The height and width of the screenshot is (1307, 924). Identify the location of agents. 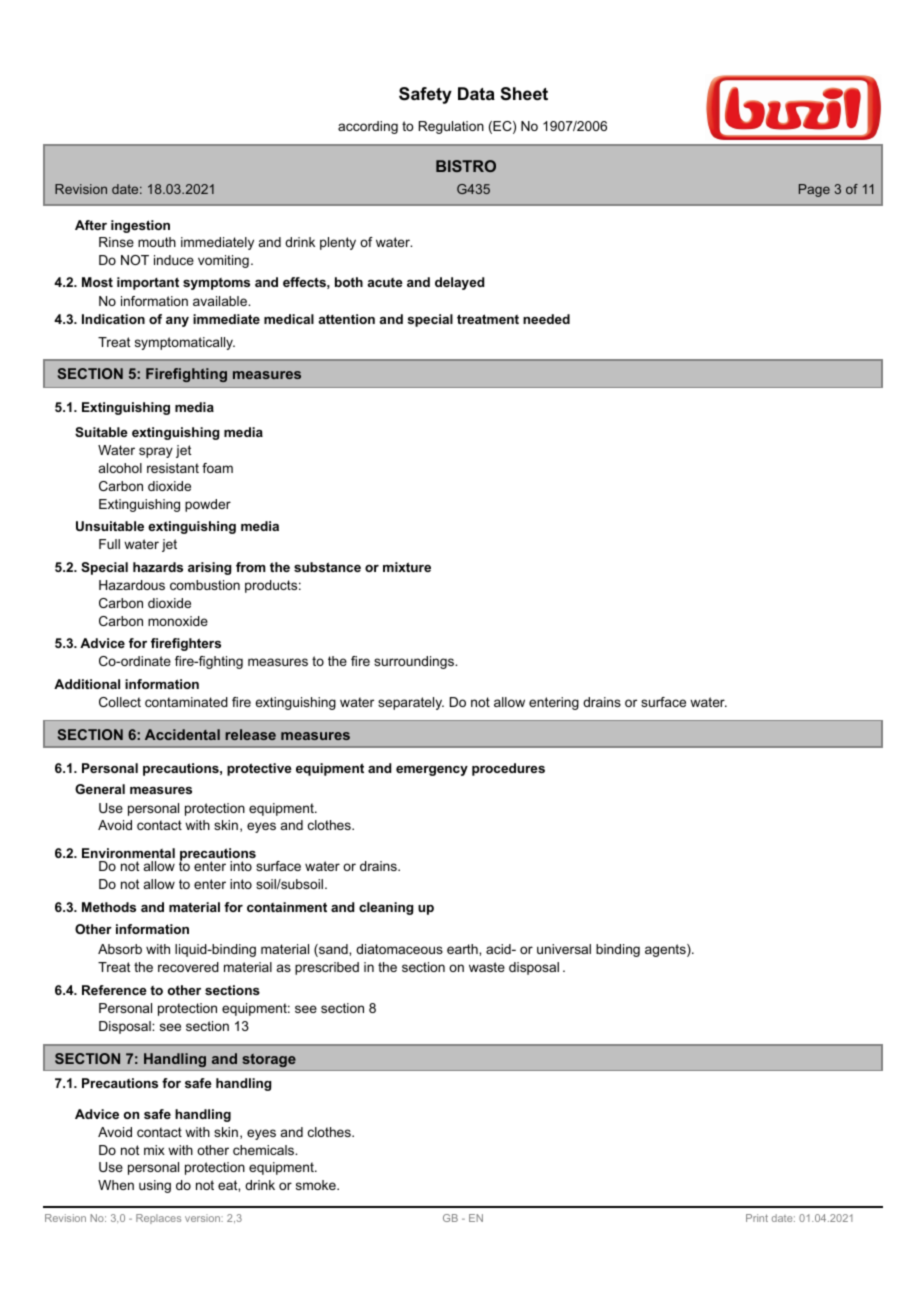
(666, 950).
